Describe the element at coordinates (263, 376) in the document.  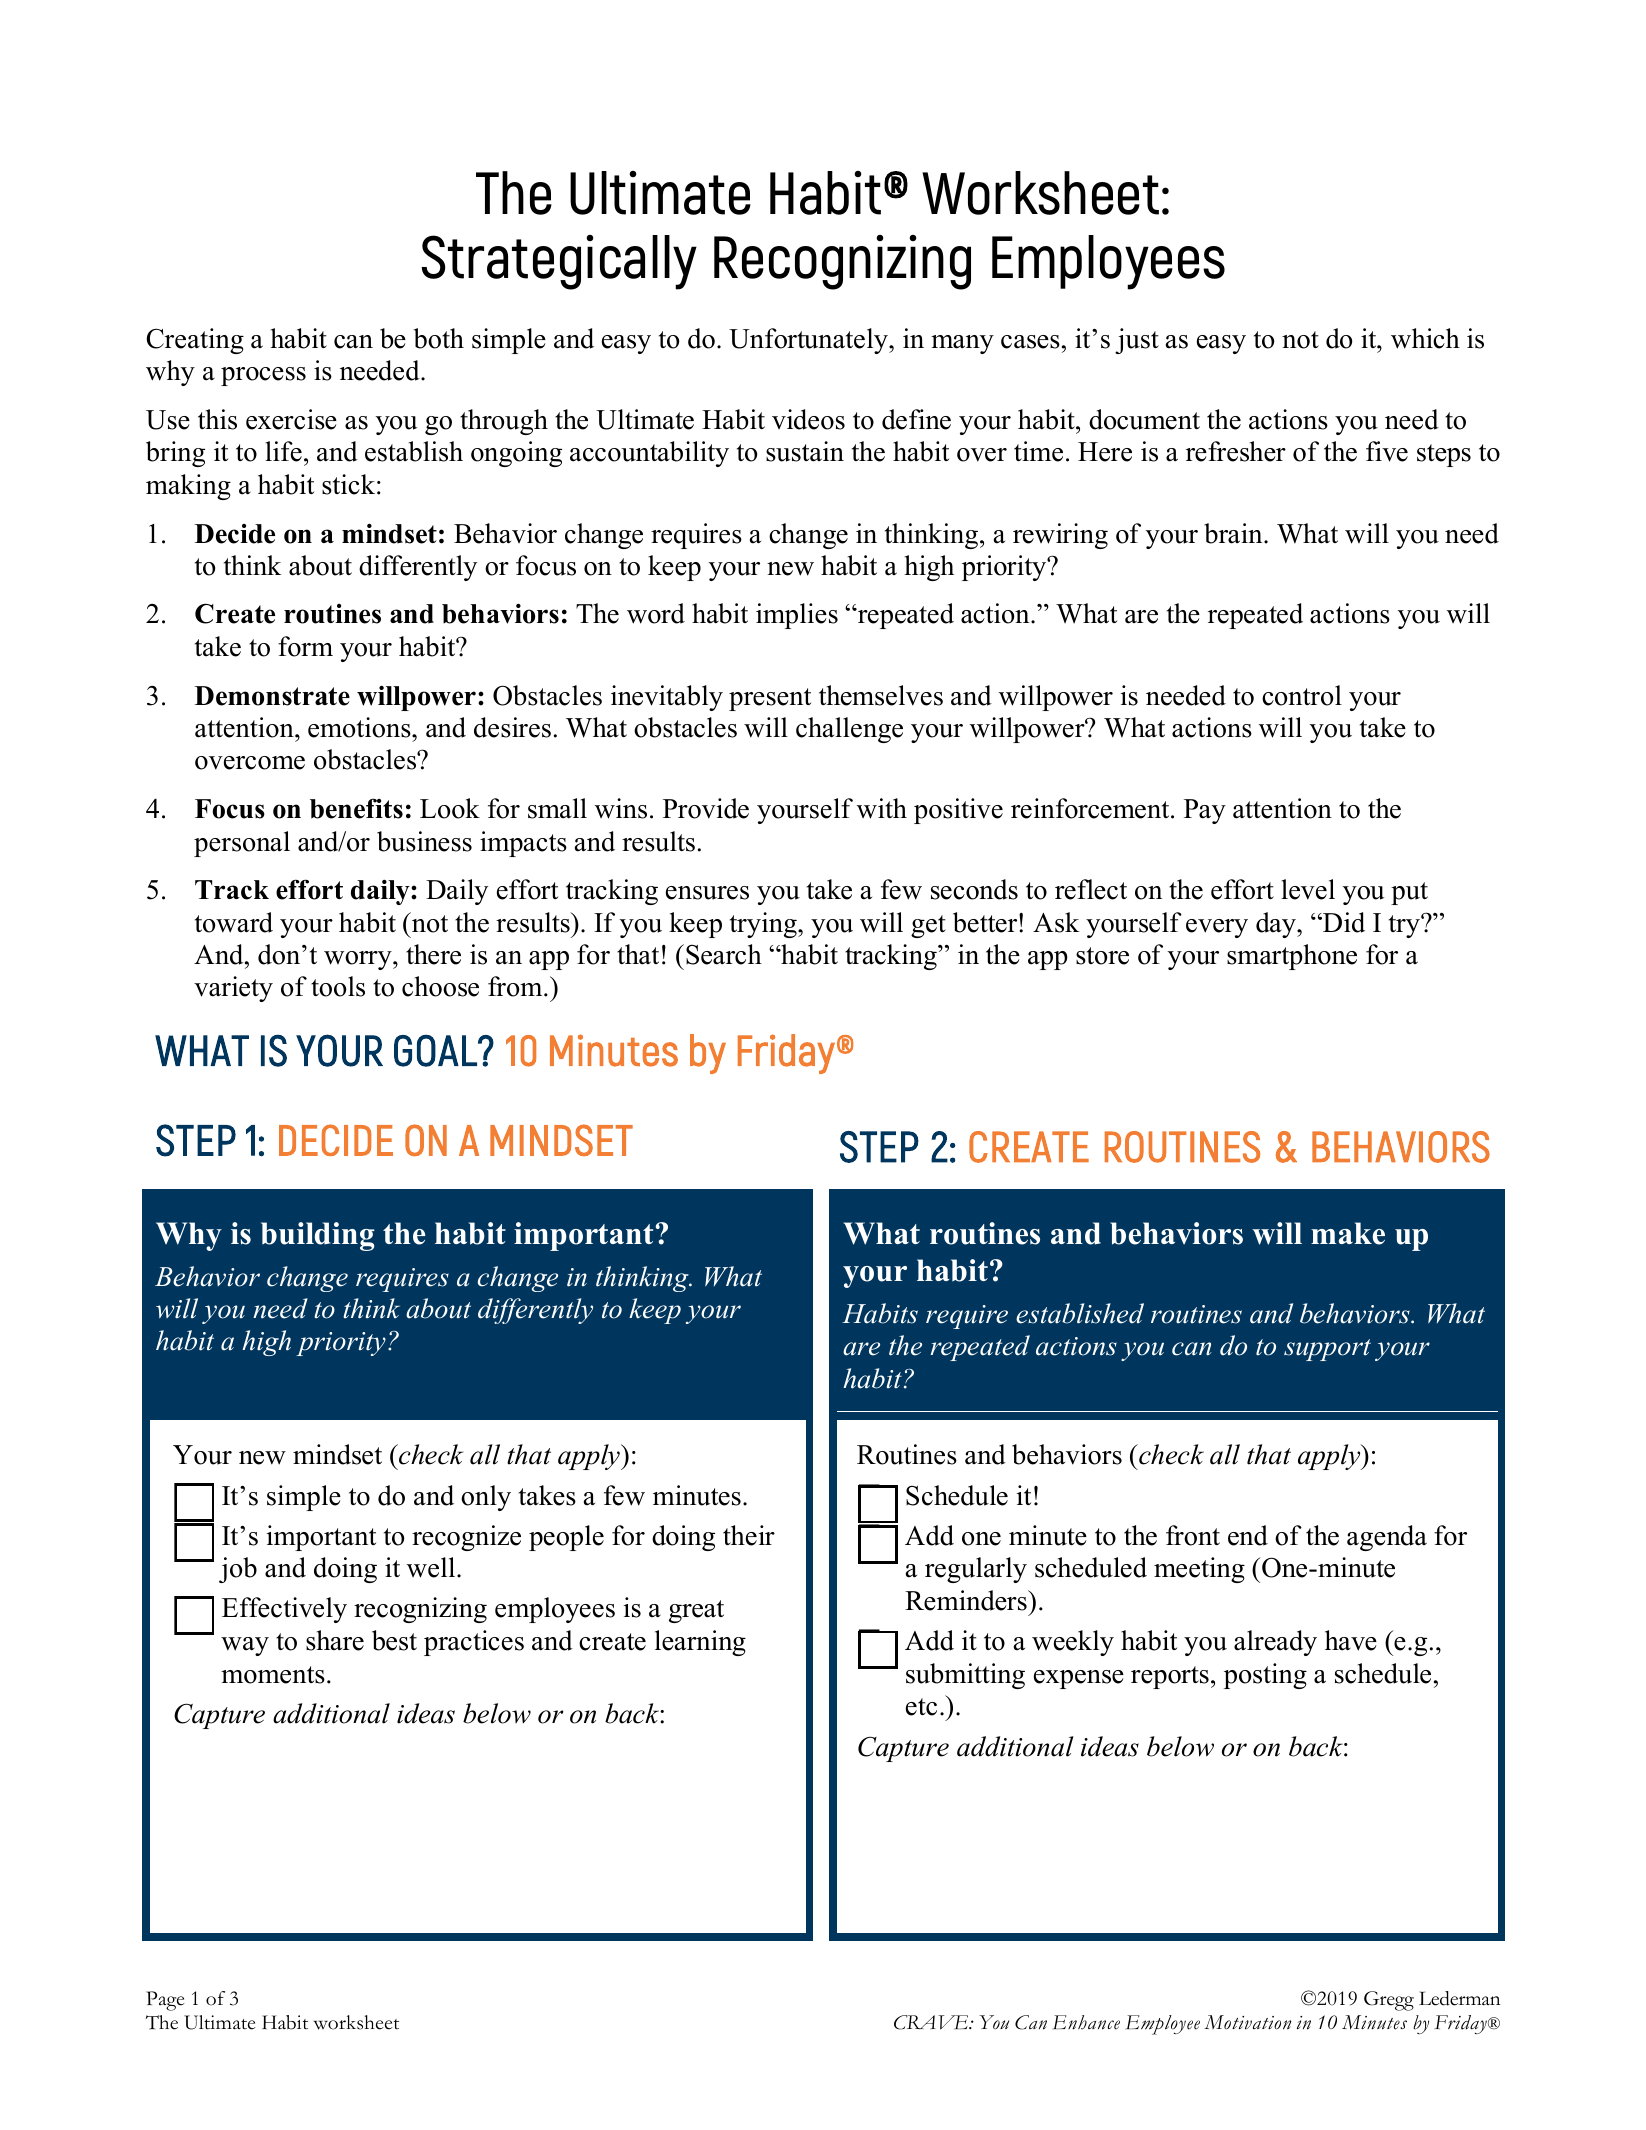
I see `process` at that location.
